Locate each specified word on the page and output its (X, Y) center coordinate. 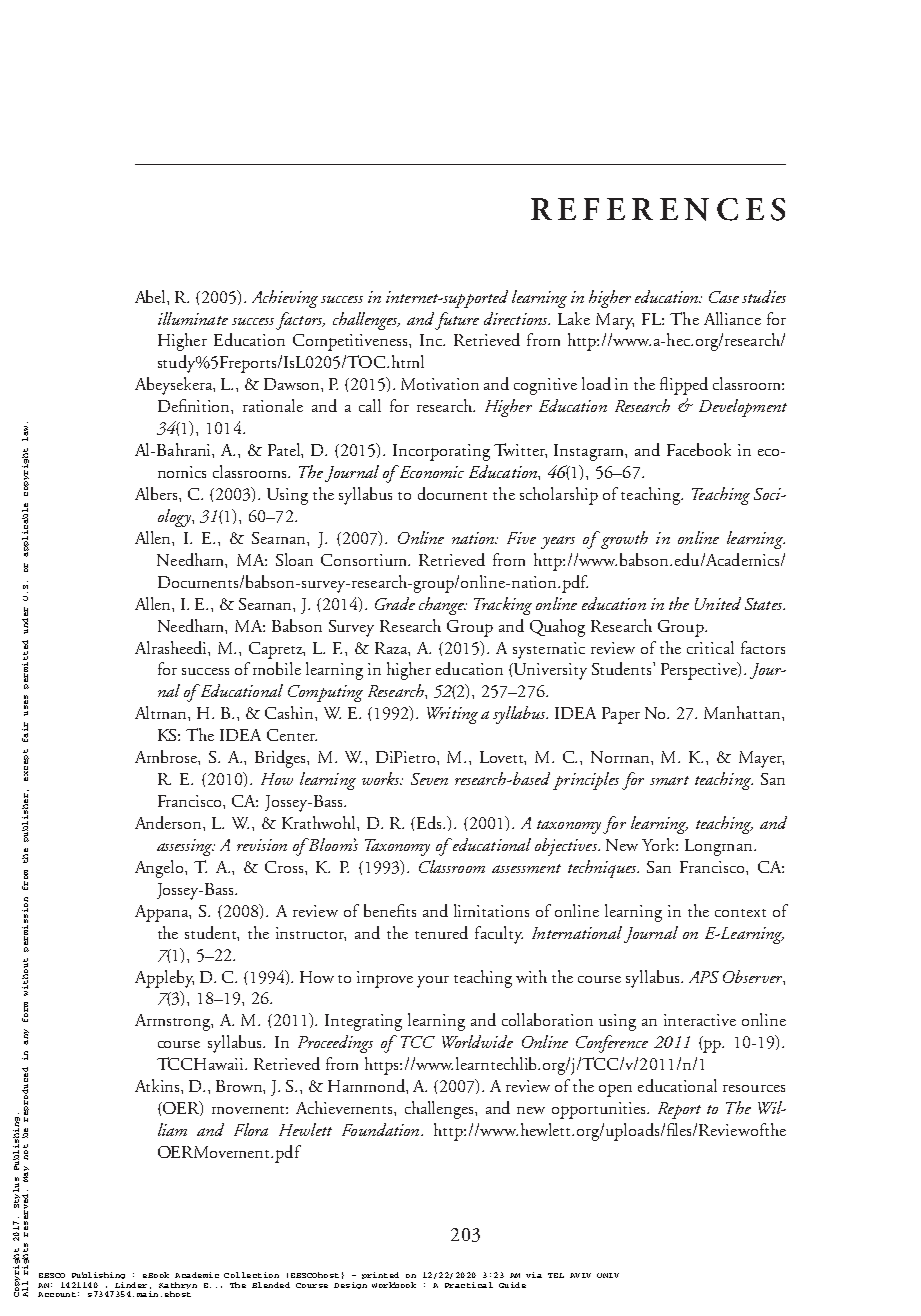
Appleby (164, 979)
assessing (186, 847)
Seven (429, 779)
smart (669, 780)
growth (623, 540)
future (457, 321)
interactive (700, 1020)
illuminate (193, 318)
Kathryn (178, 1285)
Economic (430, 471)
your (433, 982)
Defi (172, 405)
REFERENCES (658, 209)
